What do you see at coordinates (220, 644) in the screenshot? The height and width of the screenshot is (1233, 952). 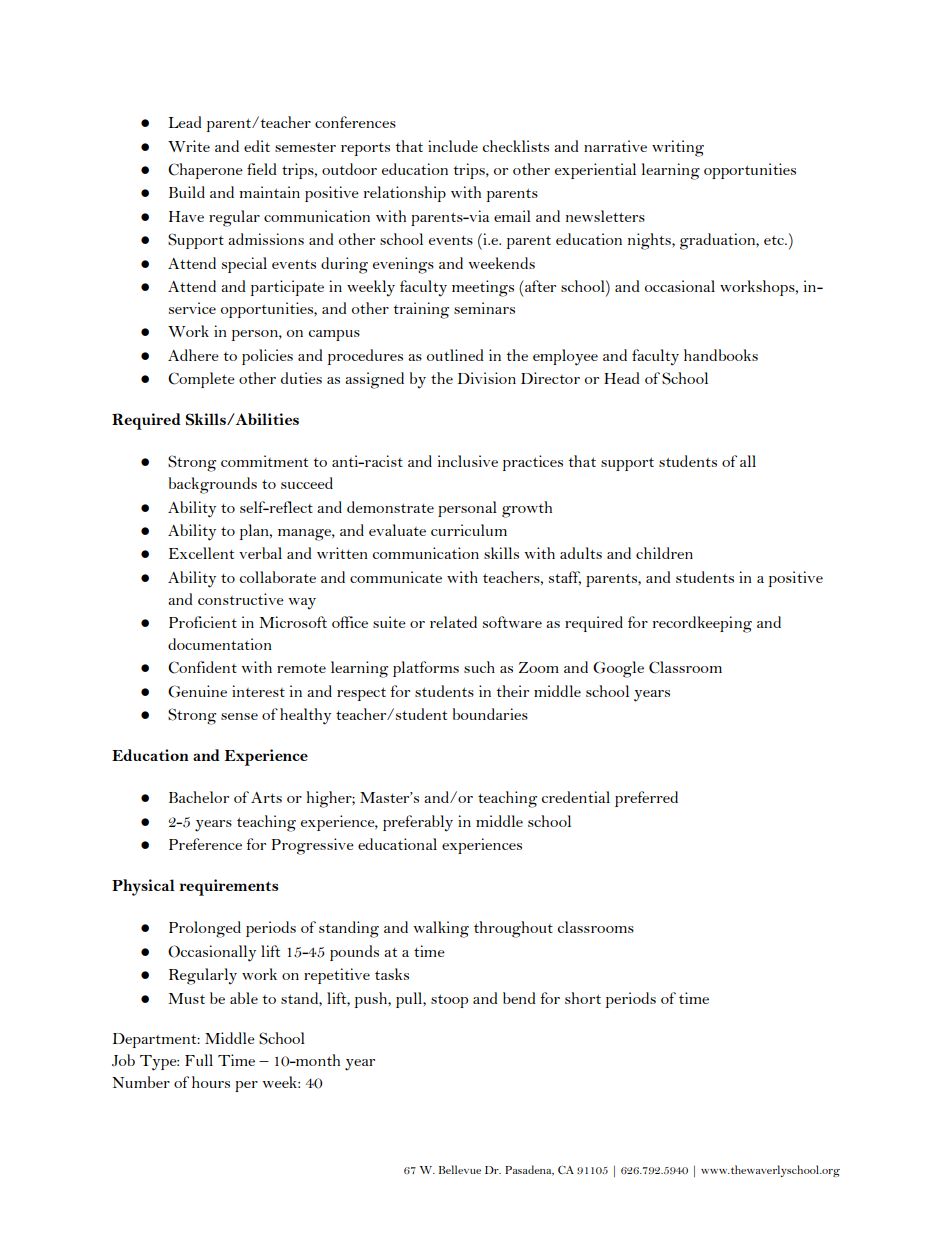 I see `documentation` at bounding box center [220, 644].
